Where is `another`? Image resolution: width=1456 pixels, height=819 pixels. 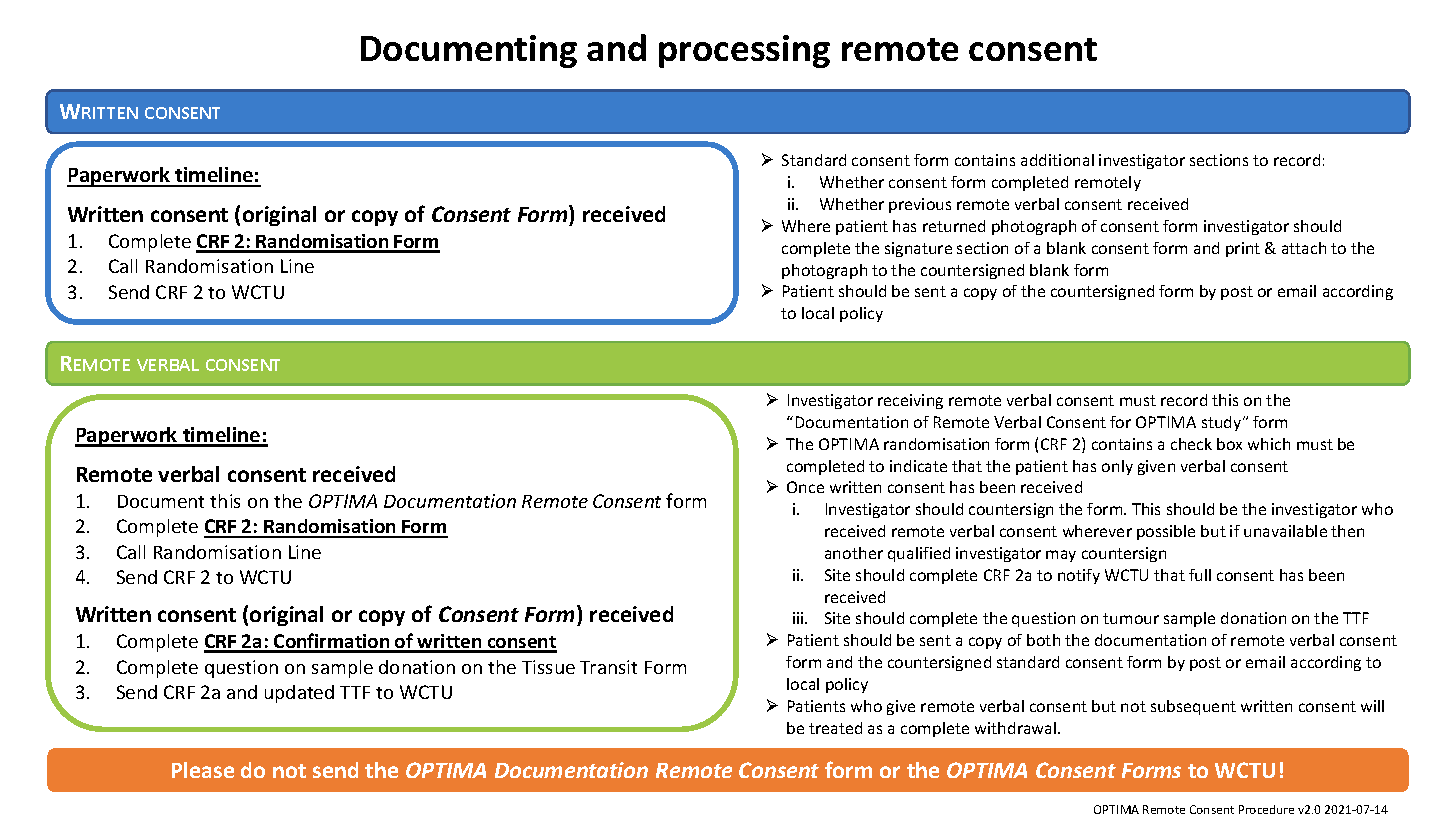 another is located at coordinates (854, 553).
